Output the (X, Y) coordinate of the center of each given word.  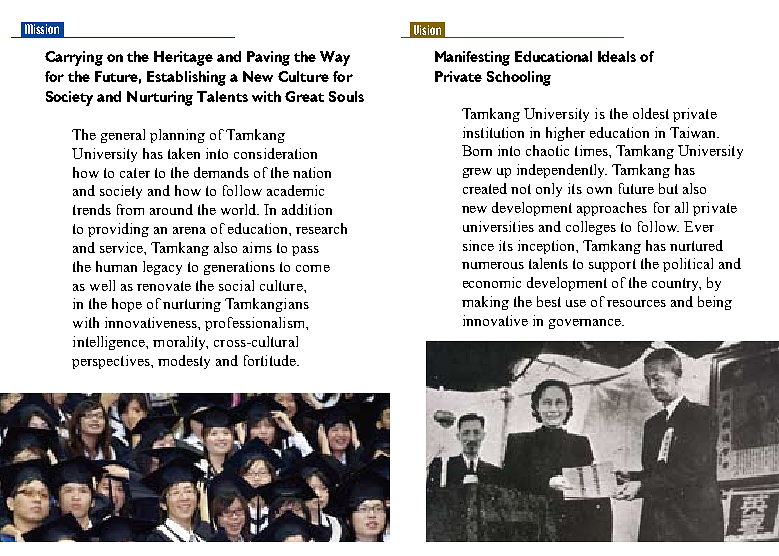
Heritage (183, 58)
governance (586, 324)
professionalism (256, 324)
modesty (184, 362)
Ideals (617, 56)
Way (335, 58)
